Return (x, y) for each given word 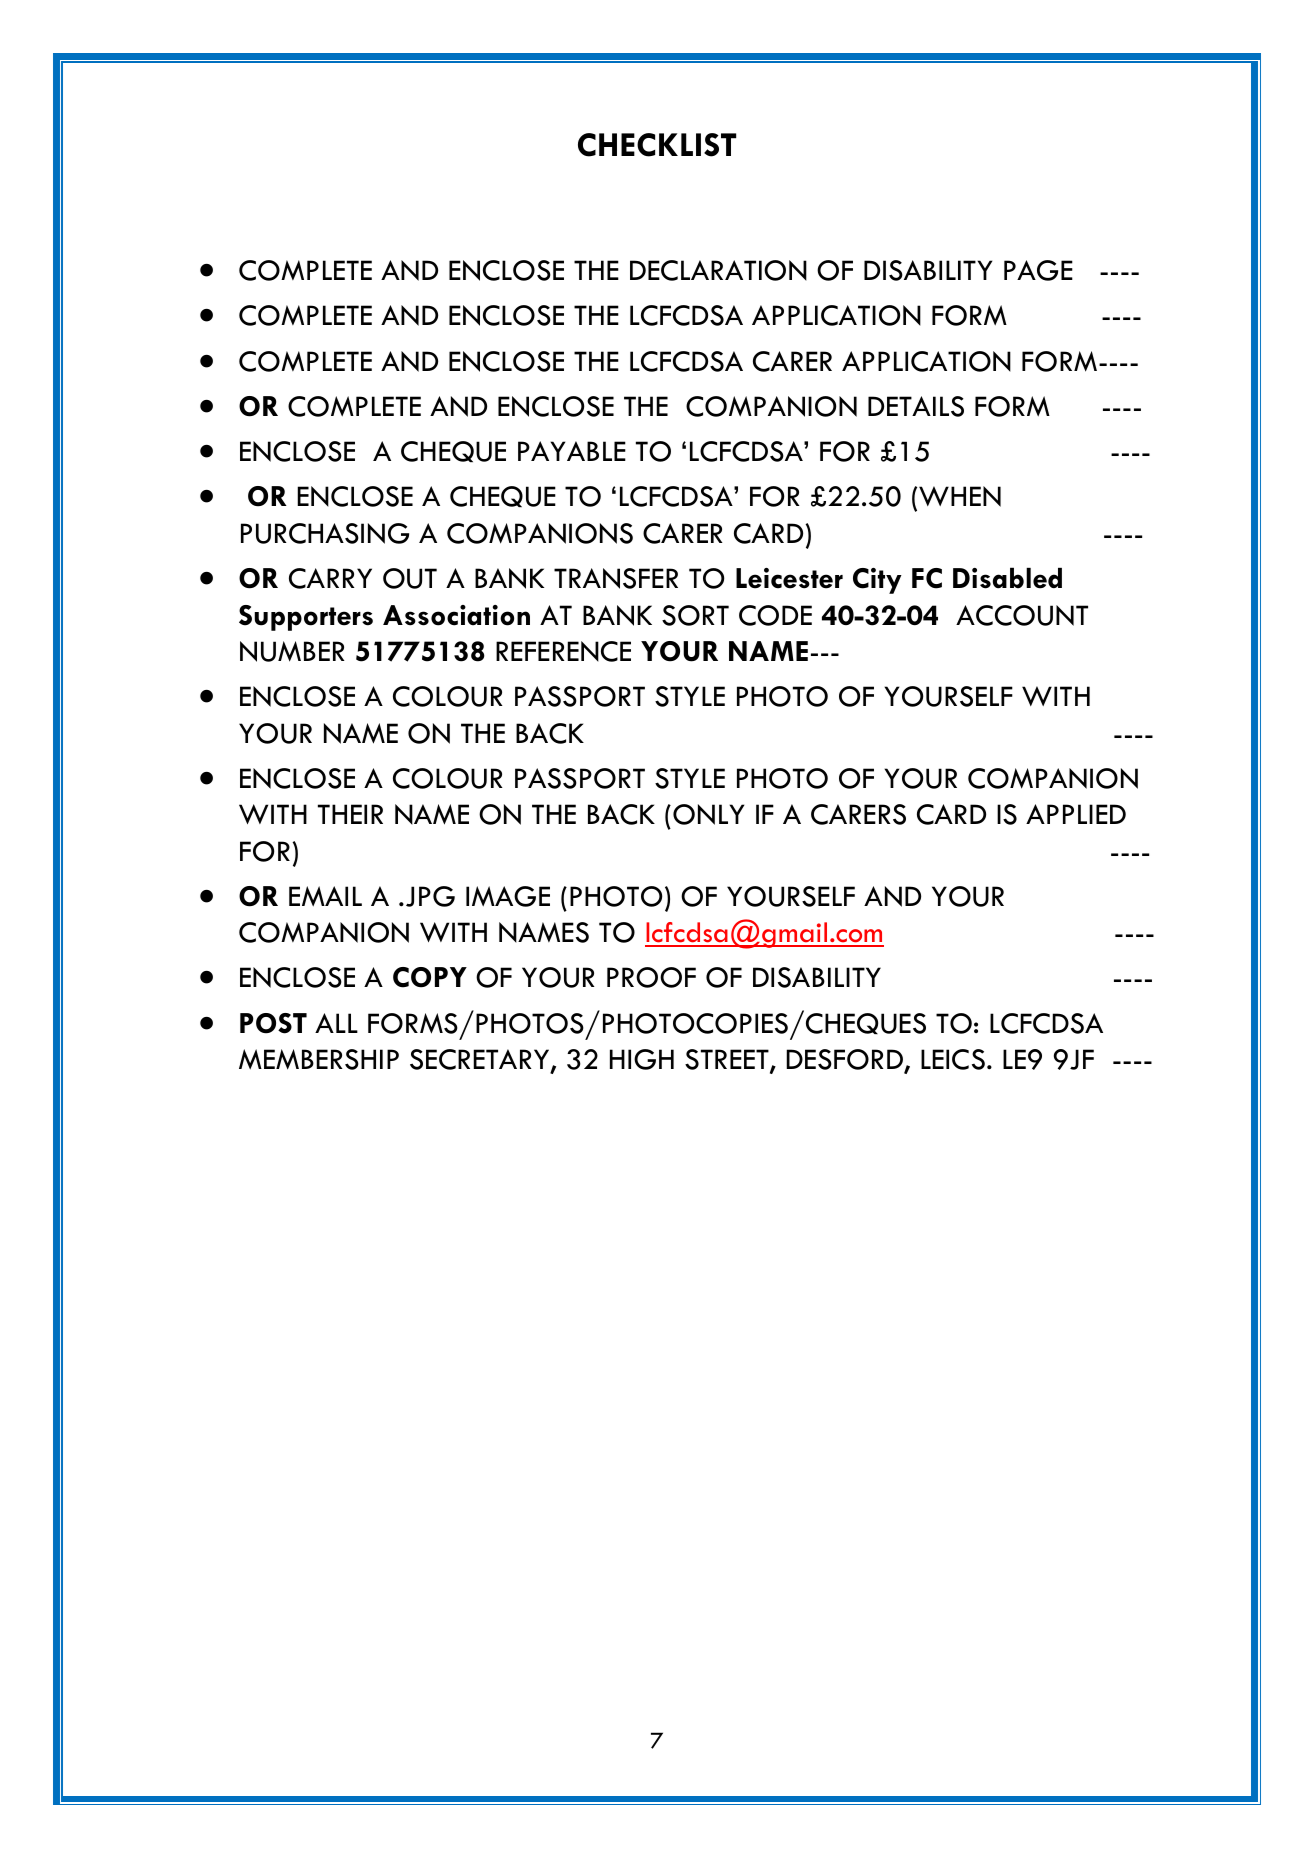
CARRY (330, 578)
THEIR (350, 814)
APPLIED (1076, 814)
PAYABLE (572, 451)
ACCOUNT (1022, 615)
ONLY (708, 814)
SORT (695, 615)
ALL (336, 1023)
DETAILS (916, 406)
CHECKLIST (657, 145)
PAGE (1038, 270)
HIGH (642, 1059)
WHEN (960, 496)
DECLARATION (718, 270)
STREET (728, 1061)
